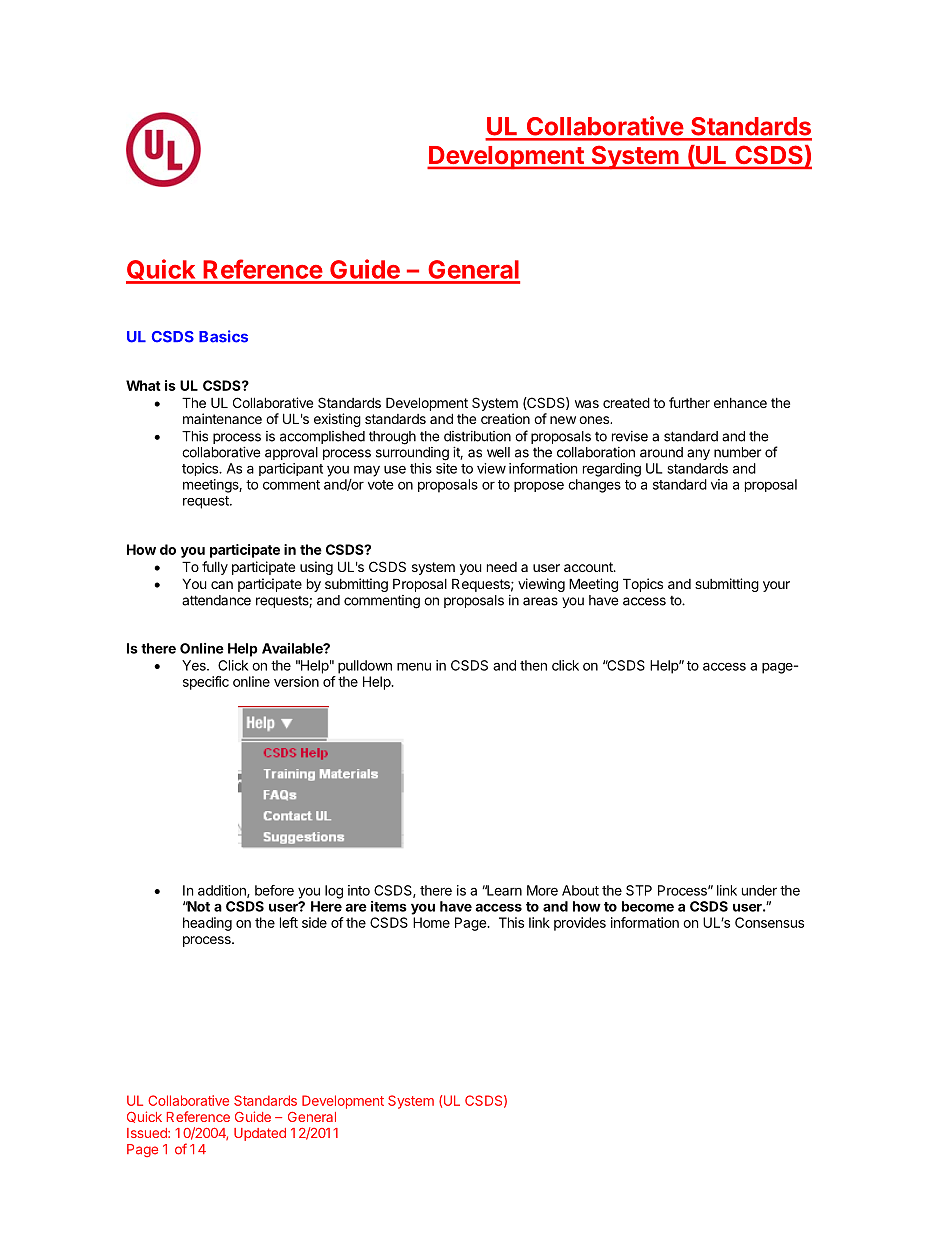 The image size is (952, 1233). I want to click on Updated, so click(260, 1134).
